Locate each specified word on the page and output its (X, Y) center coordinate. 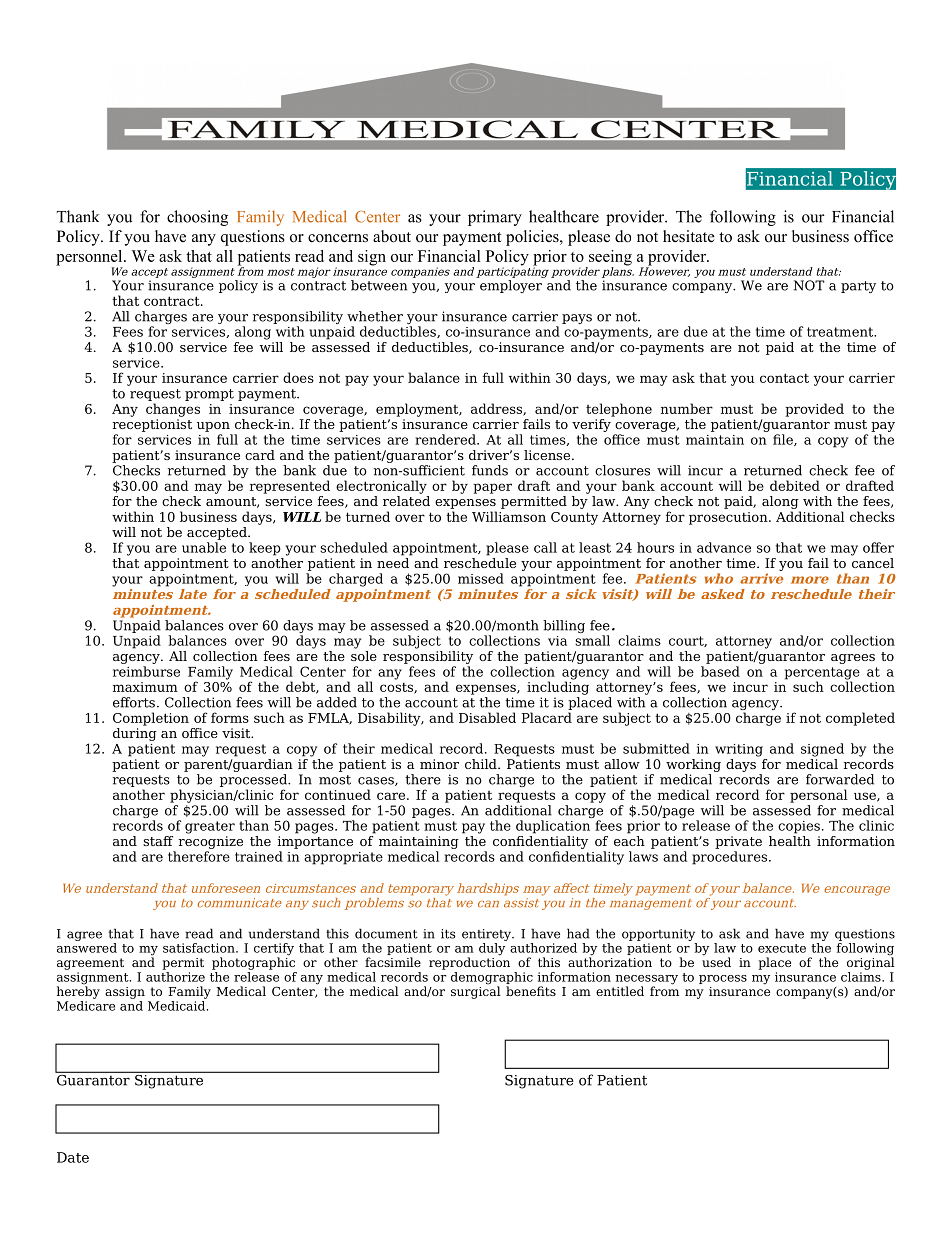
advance (724, 547)
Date (73, 1157)
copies (799, 827)
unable (204, 547)
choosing (197, 218)
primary (495, 218)
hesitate (689, 236)
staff (158, 841)
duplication (553, 827)
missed (481, 578)
